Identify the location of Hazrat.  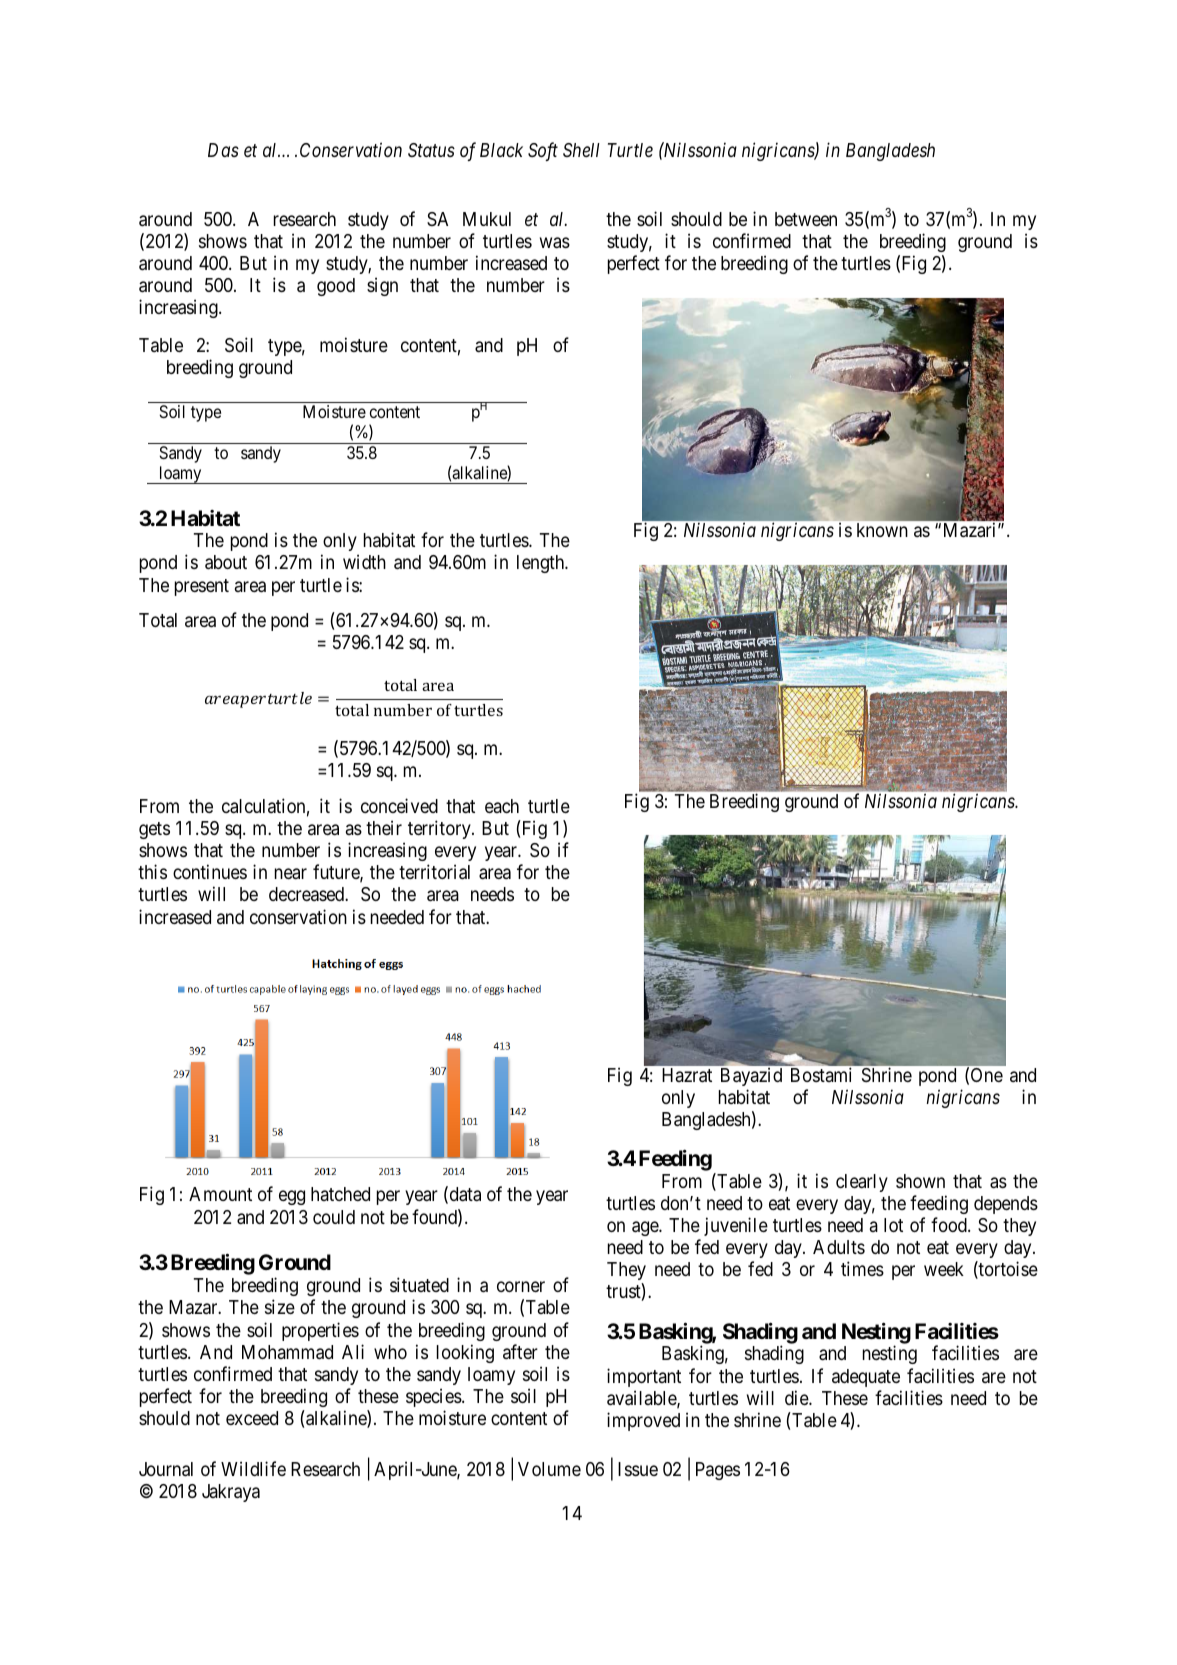
(687, 1075).
